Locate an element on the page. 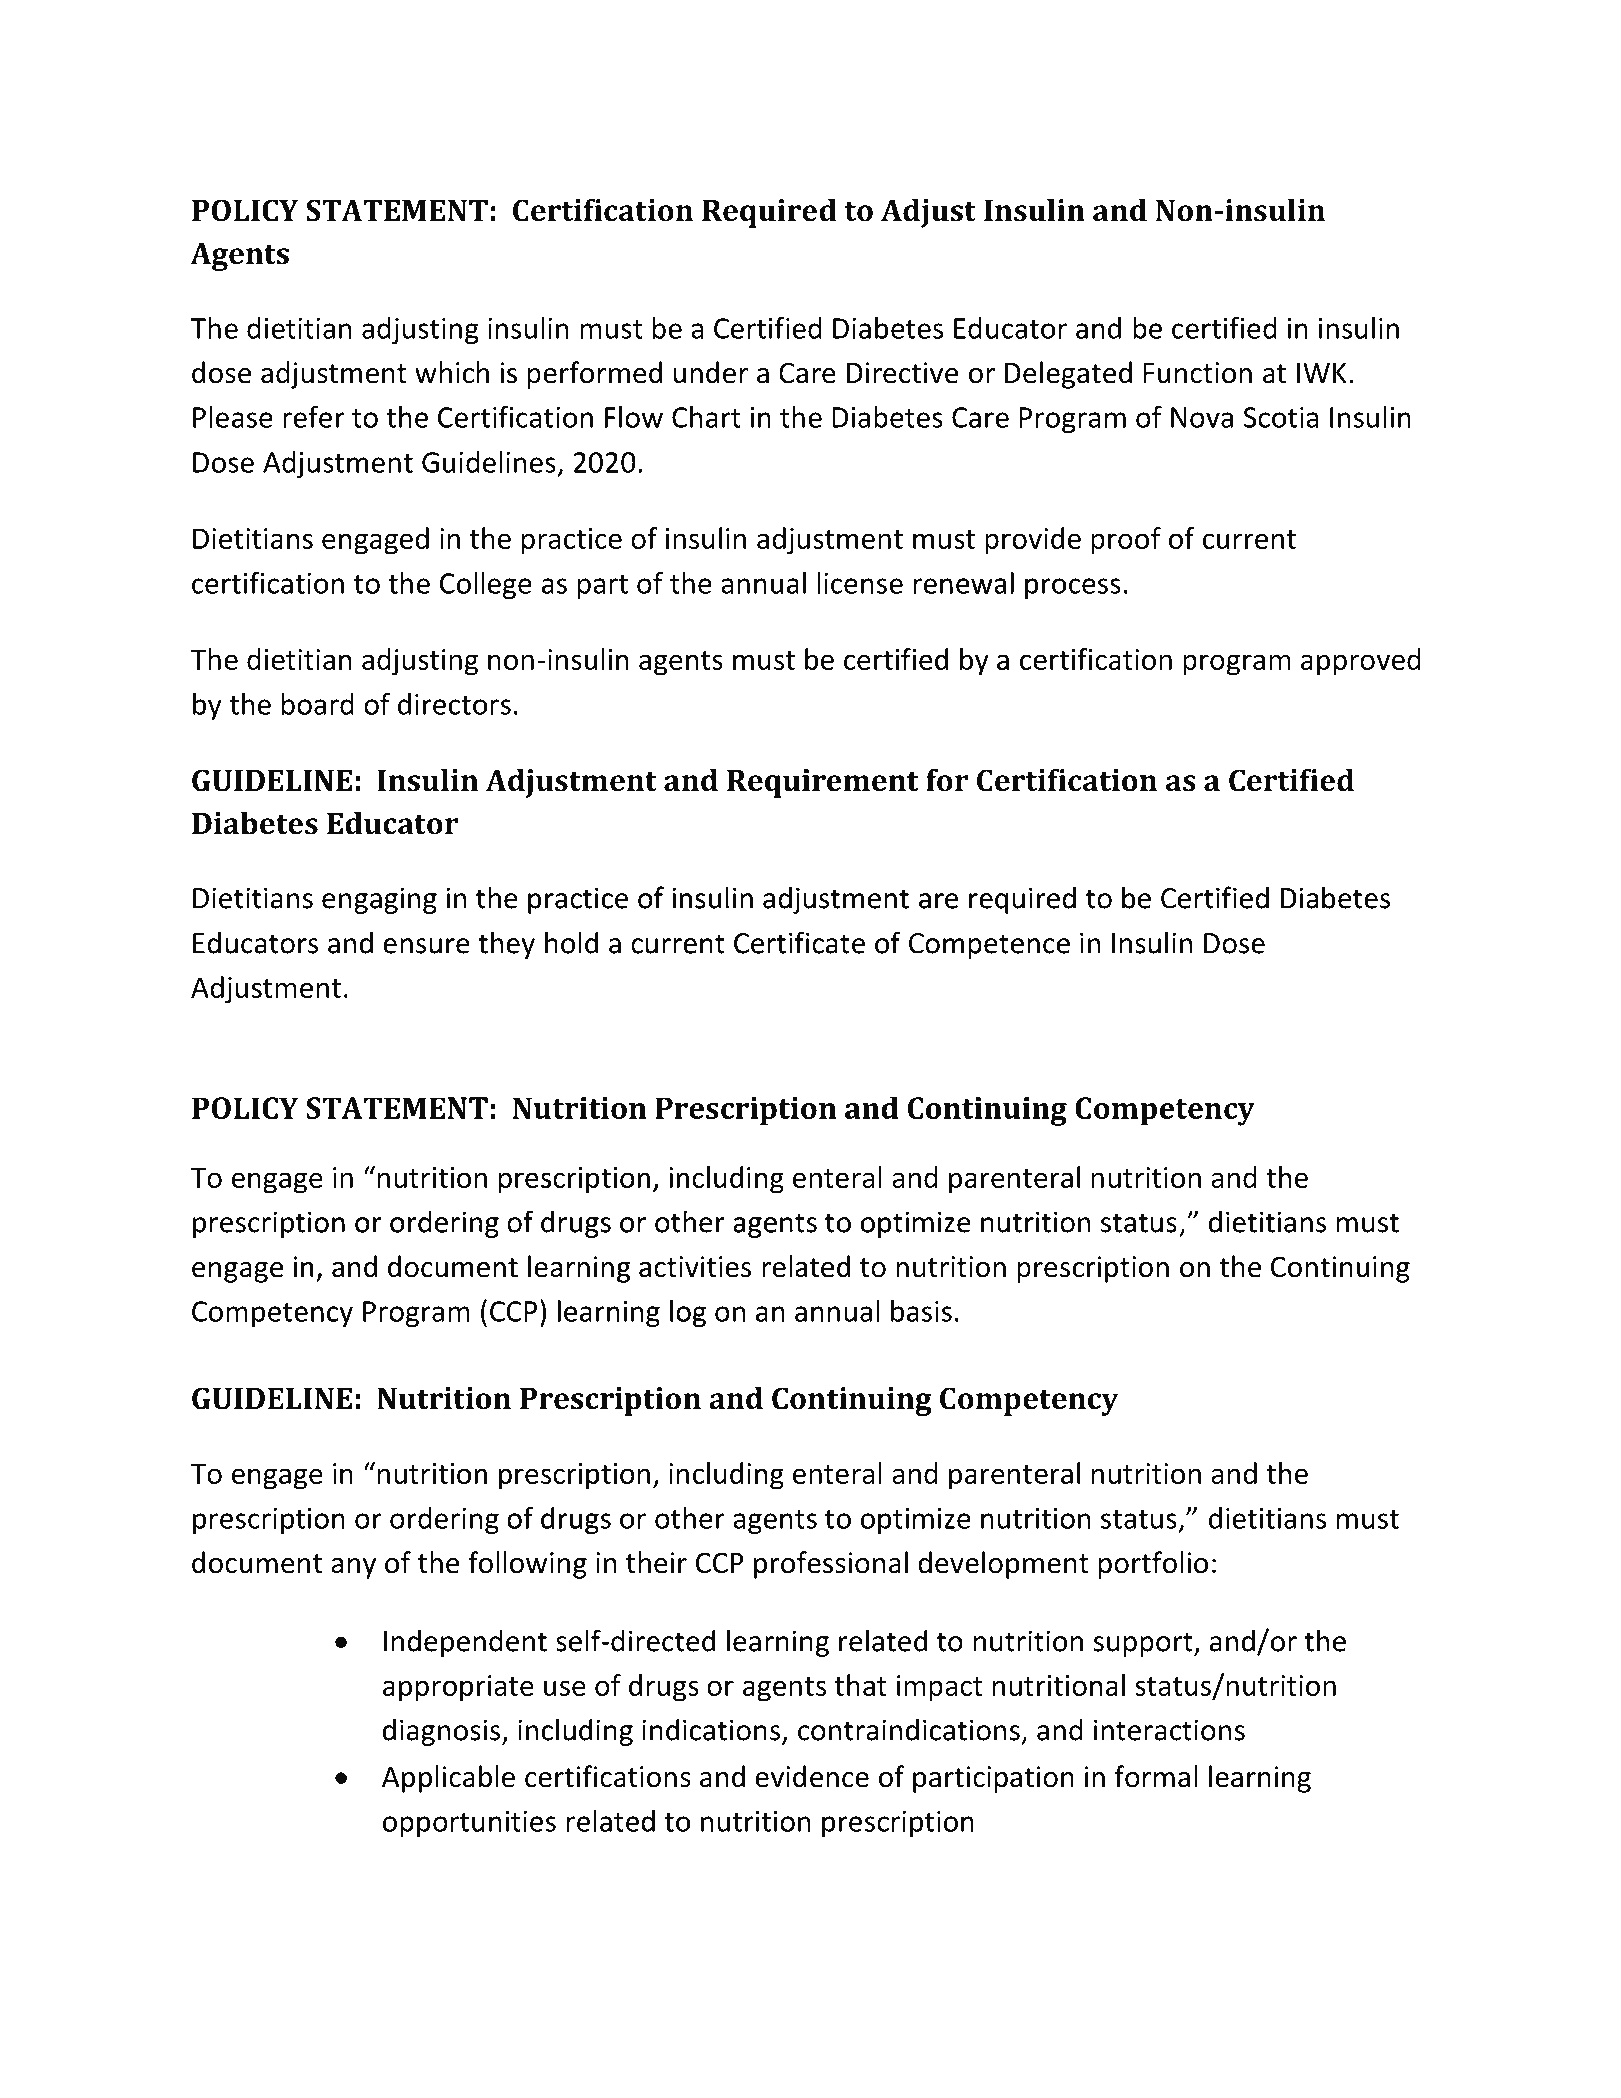 The height and width of the page is (2098, 1621). opportunities is located at coordinates (469, 1824).
